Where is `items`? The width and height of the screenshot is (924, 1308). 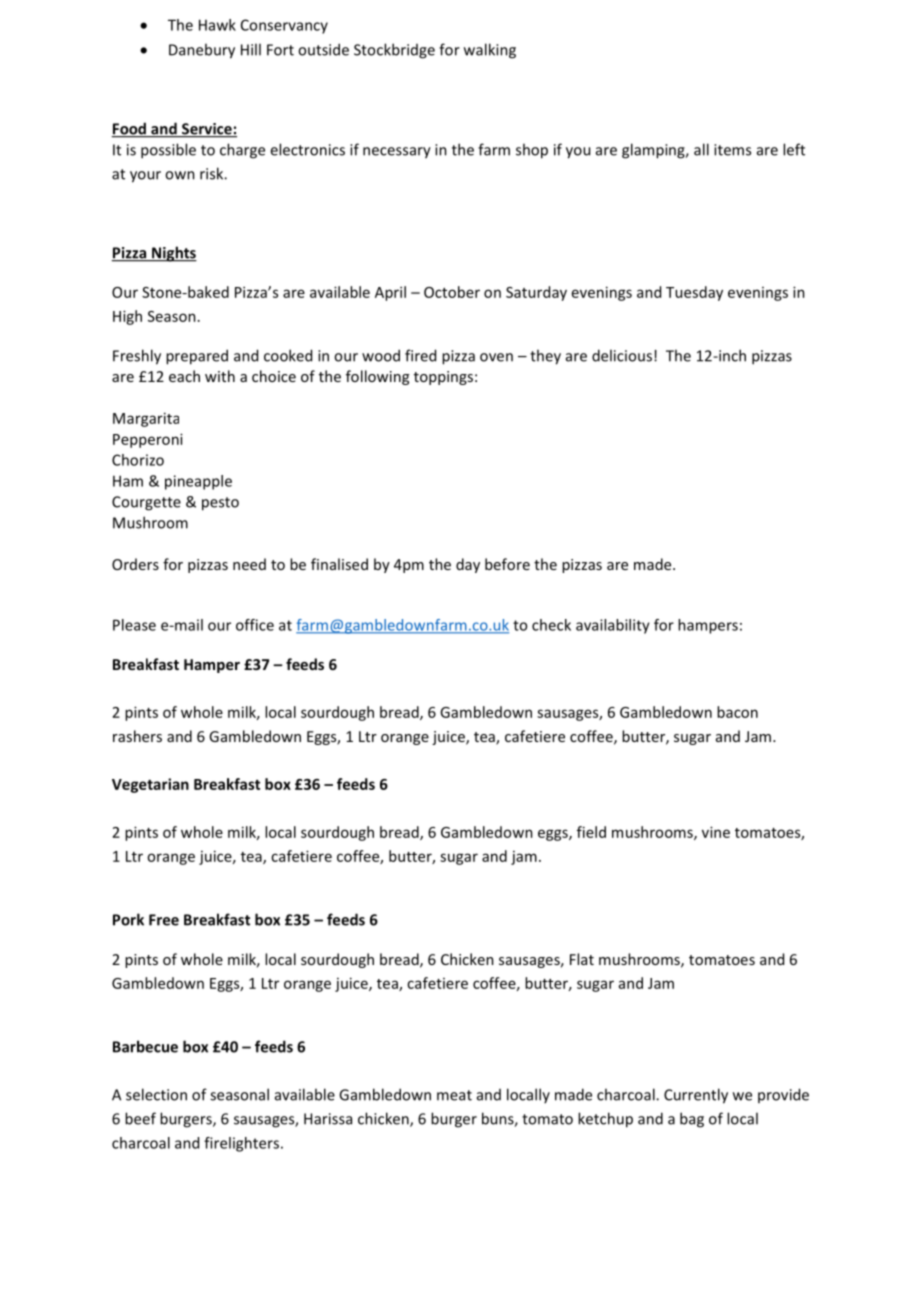
items is located at coordinates (732, 150).
